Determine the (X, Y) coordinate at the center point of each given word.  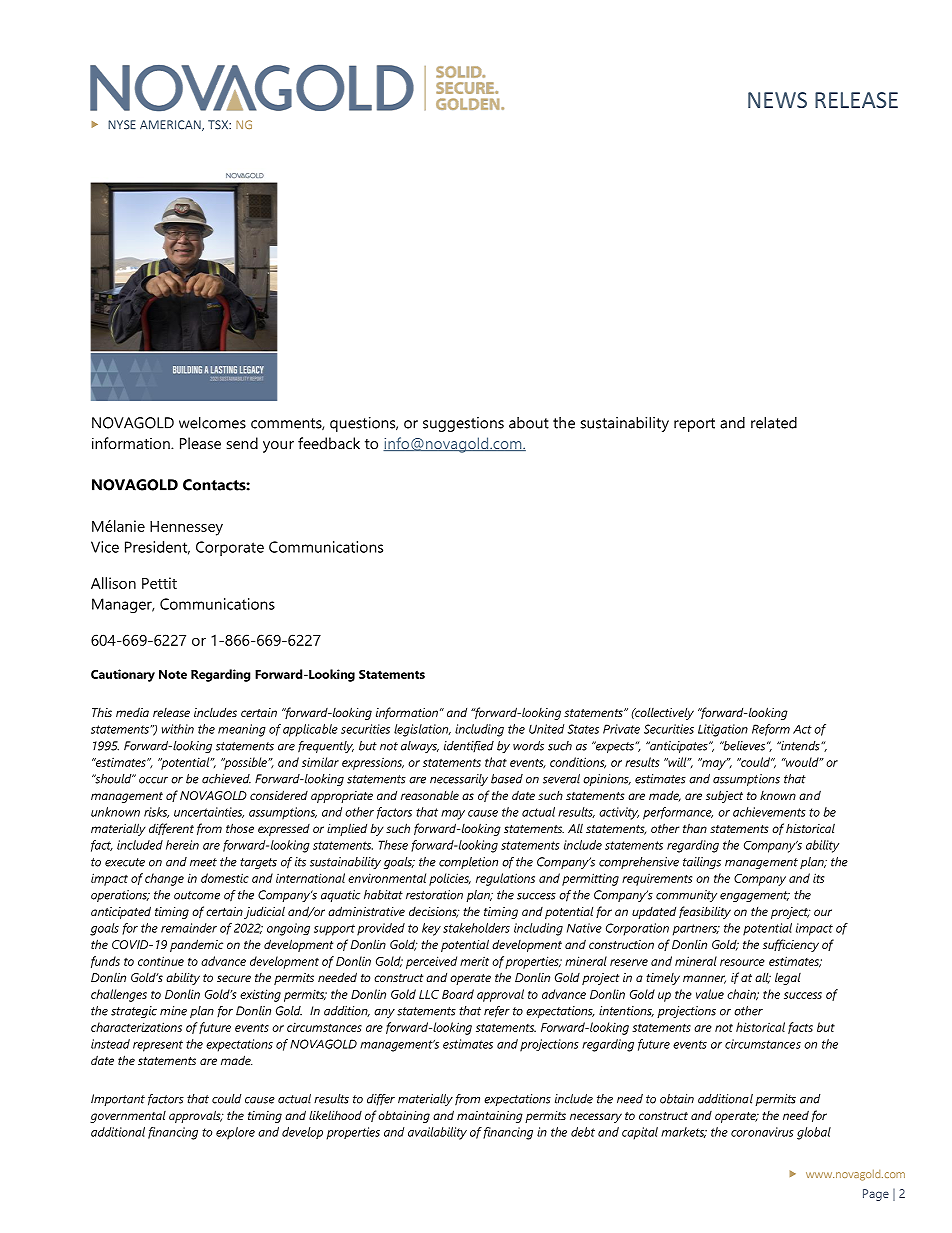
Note (173, 674)
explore (235, 1133)
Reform (771, 730)
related (774, 422)
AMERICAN (171, 125)
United (546, 729)
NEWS (777, 100)
